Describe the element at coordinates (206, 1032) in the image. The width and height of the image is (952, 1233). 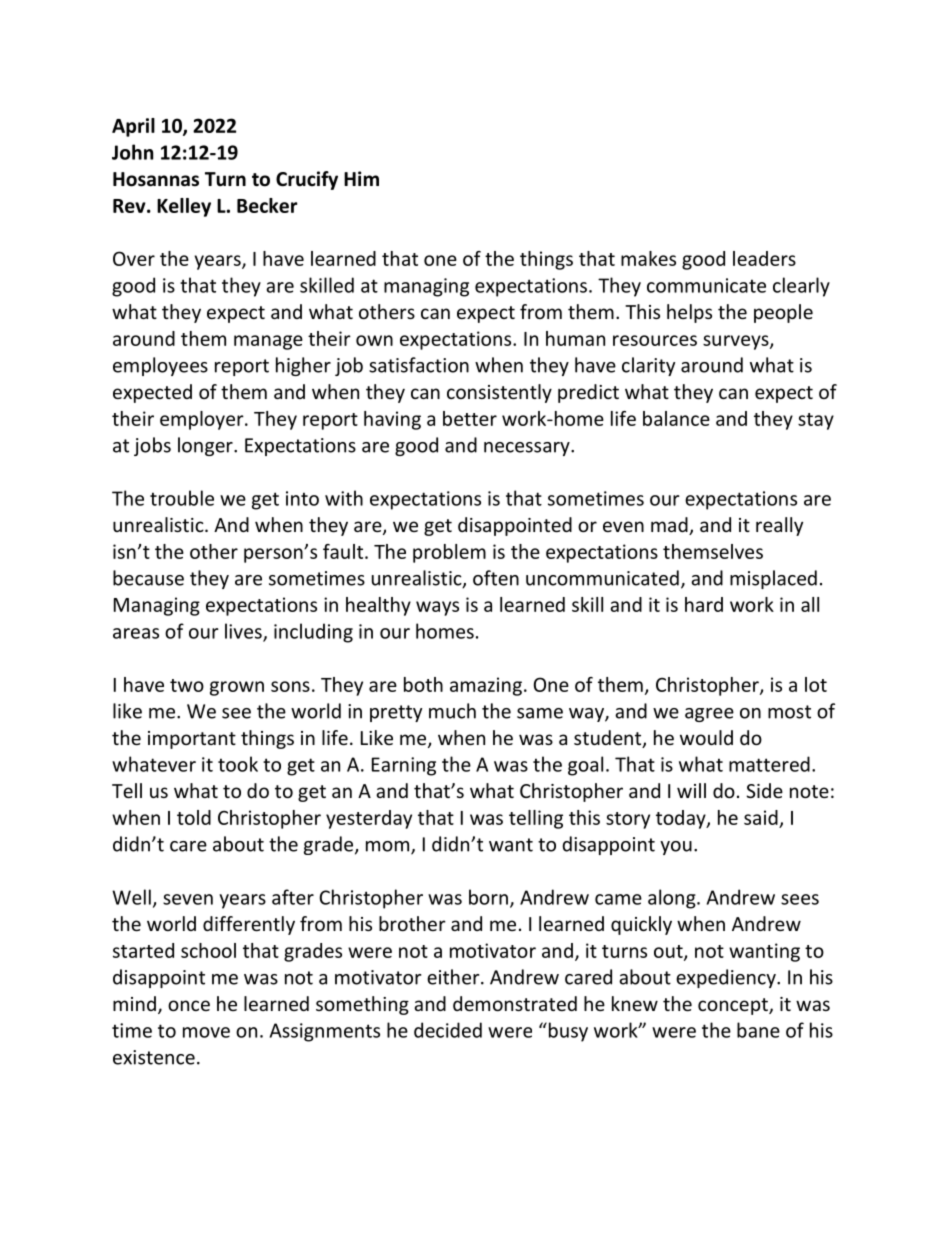
I see `move` at that location.
